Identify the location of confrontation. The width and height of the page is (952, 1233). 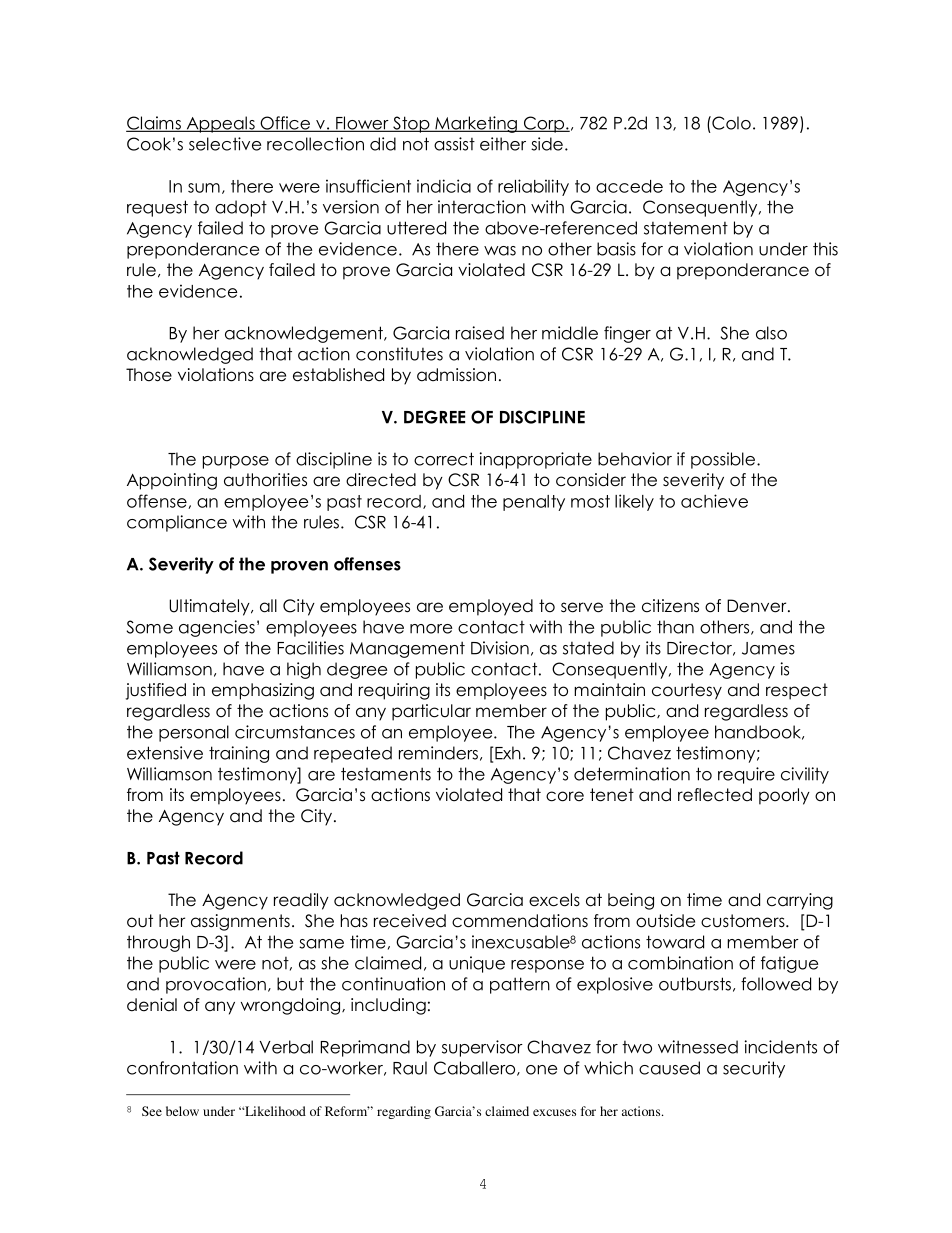
(182, 1068).
